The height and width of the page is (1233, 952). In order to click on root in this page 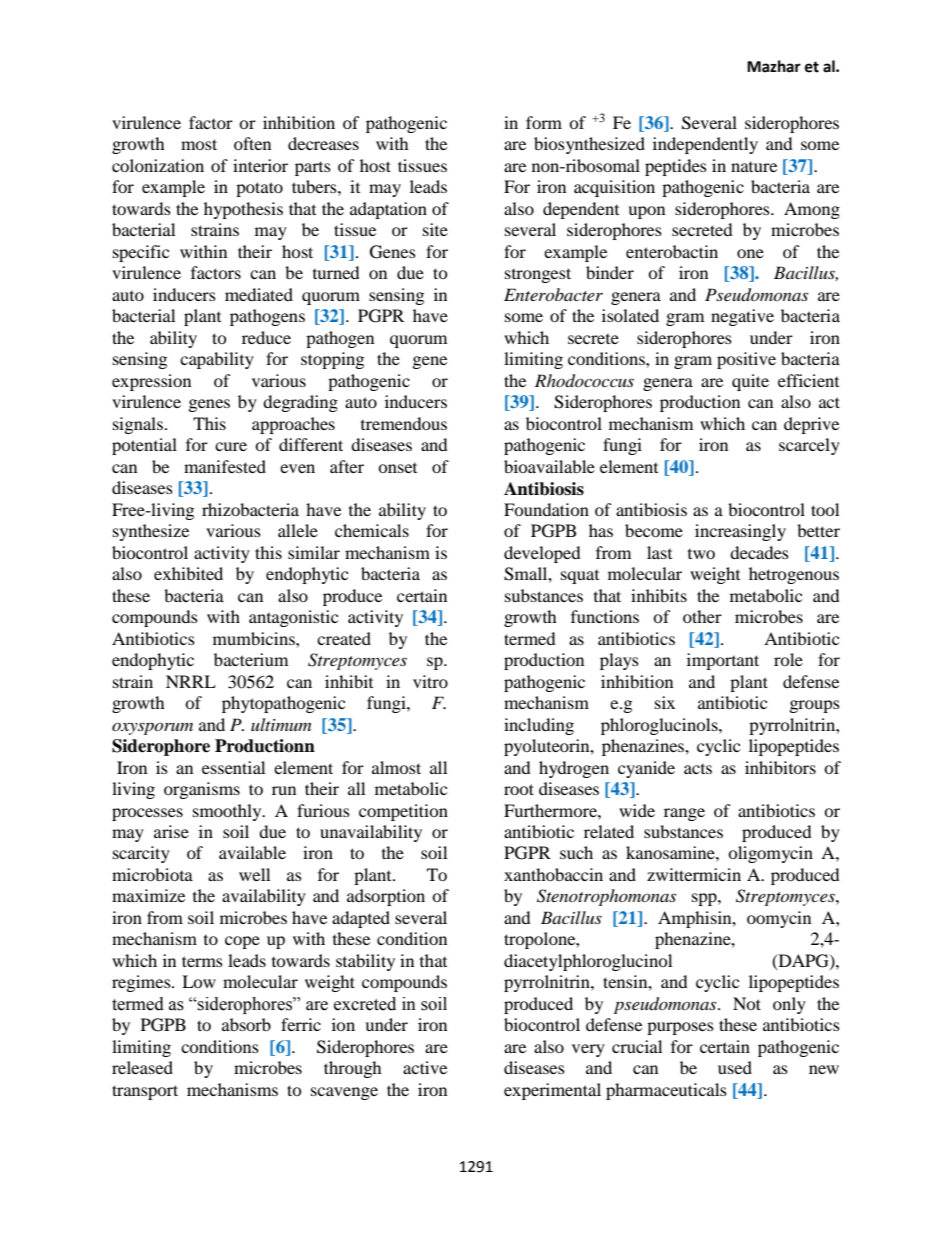, I will do `click(519, 789)`.
